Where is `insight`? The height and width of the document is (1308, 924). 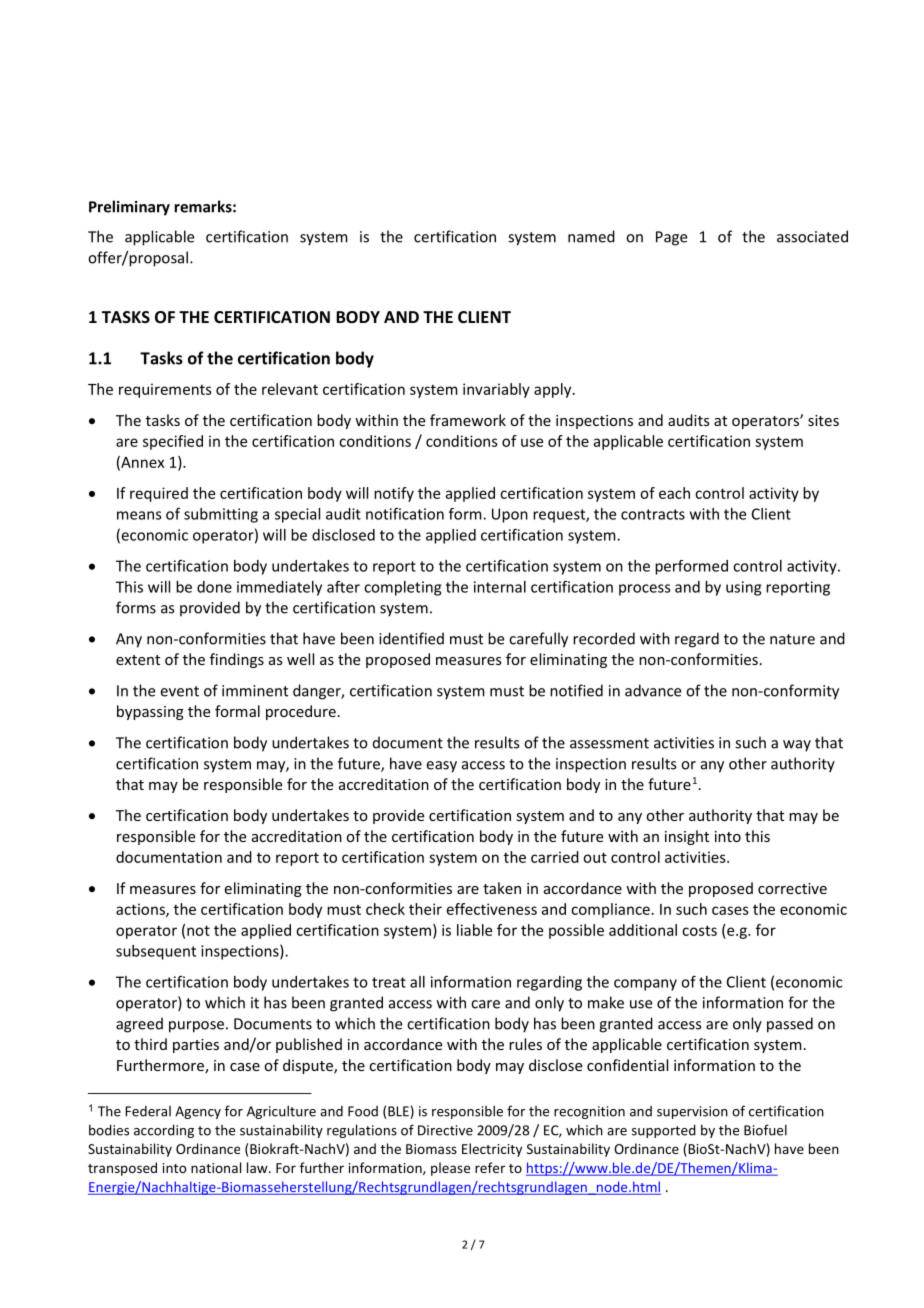 insight is located at coordinates (687, 837).
